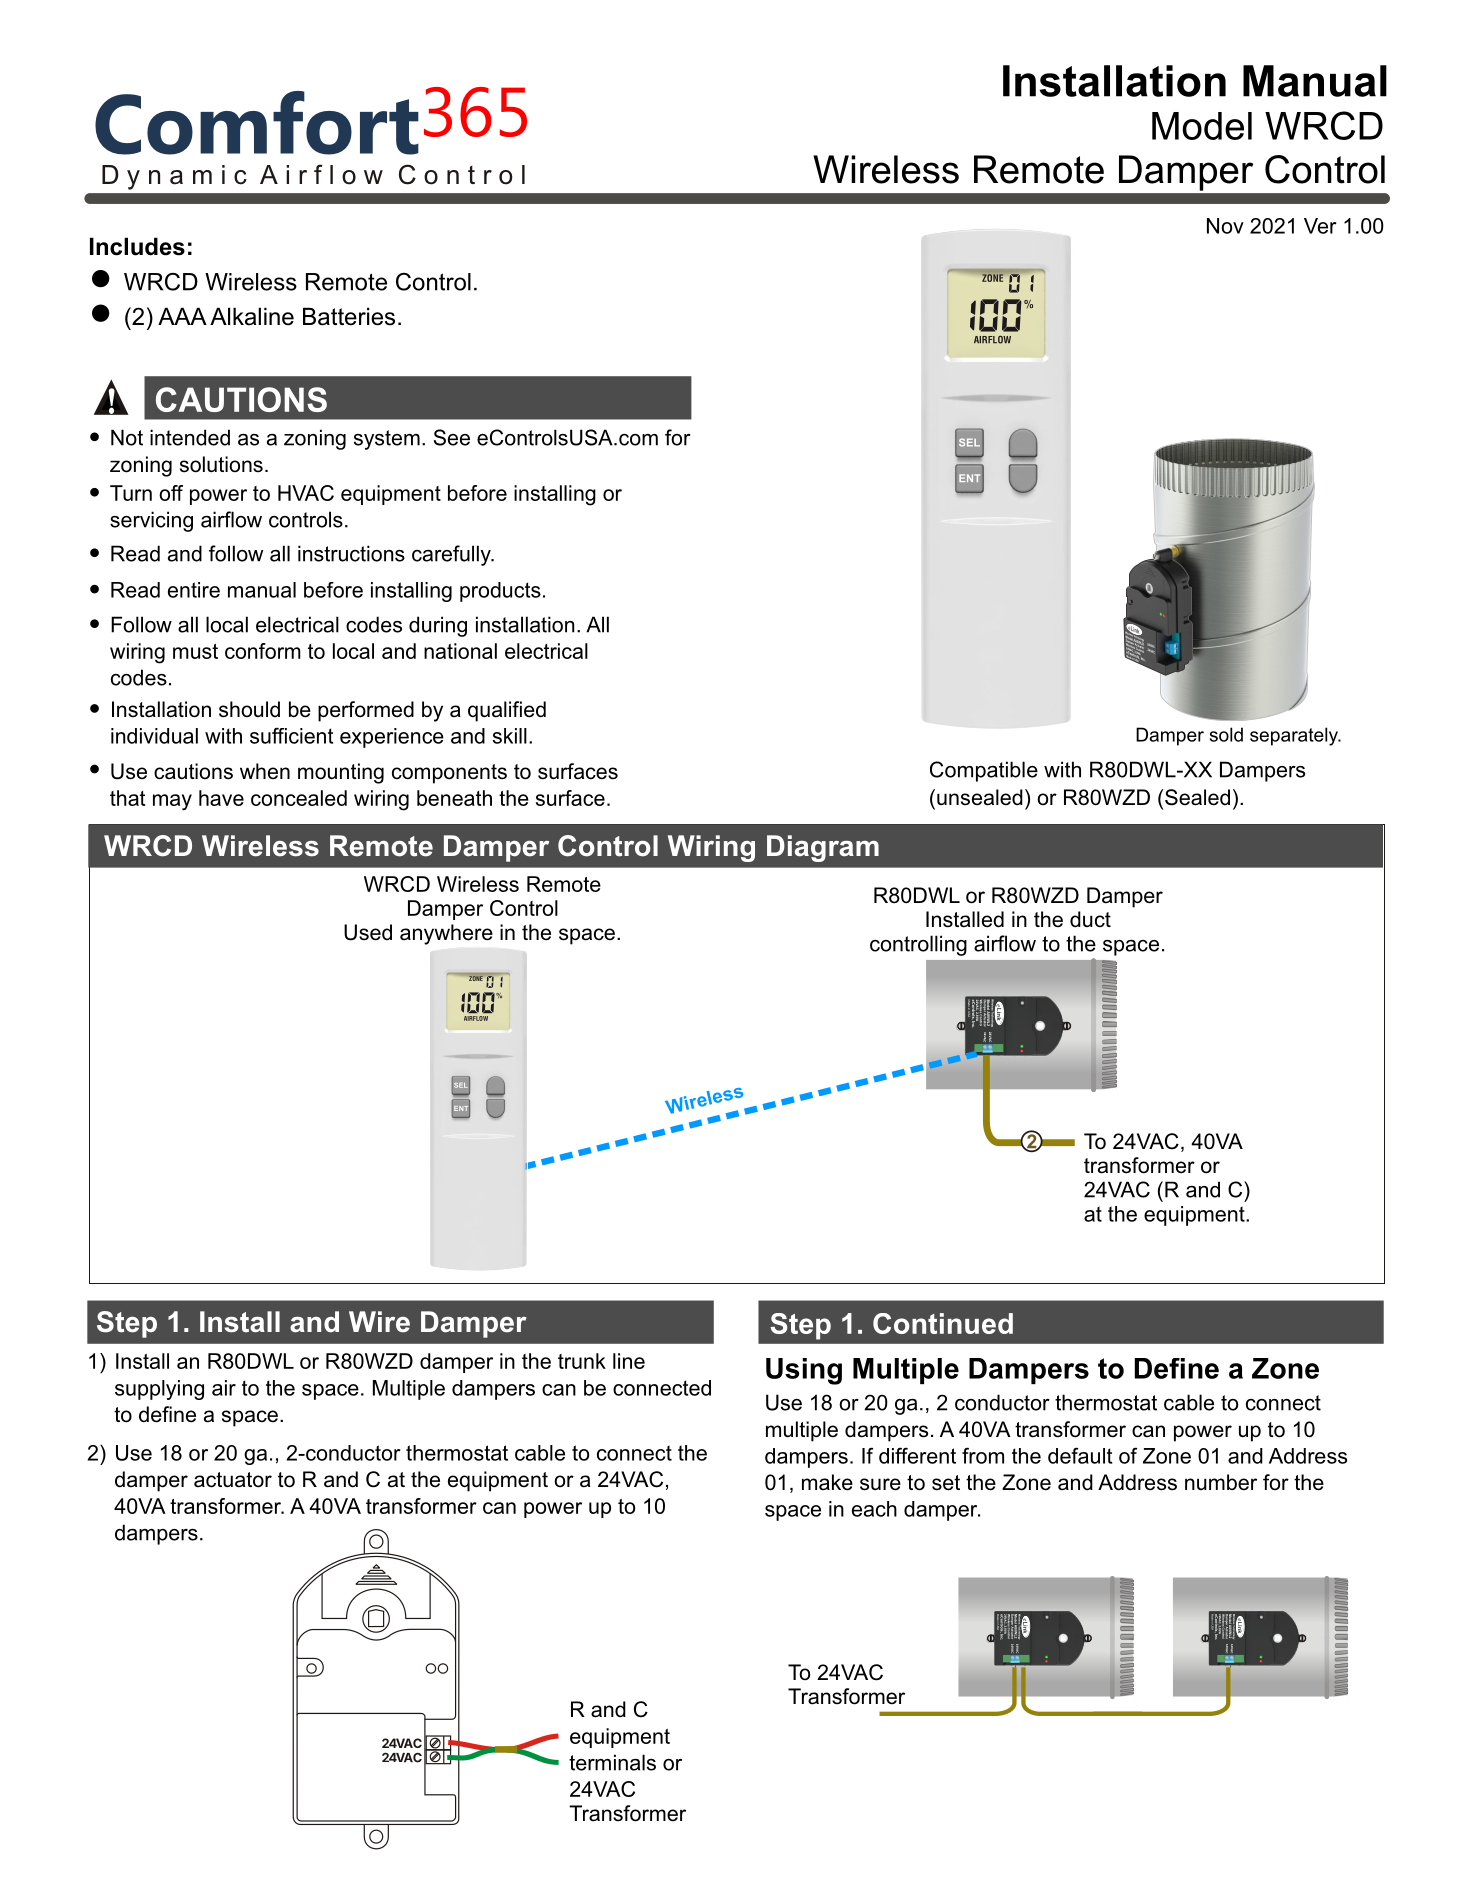 This screenshot has height=1903, width=1470. What do you see at coordinates (265, 771) in the screenshot?
I see `when` at bounding box center [265, 771].
